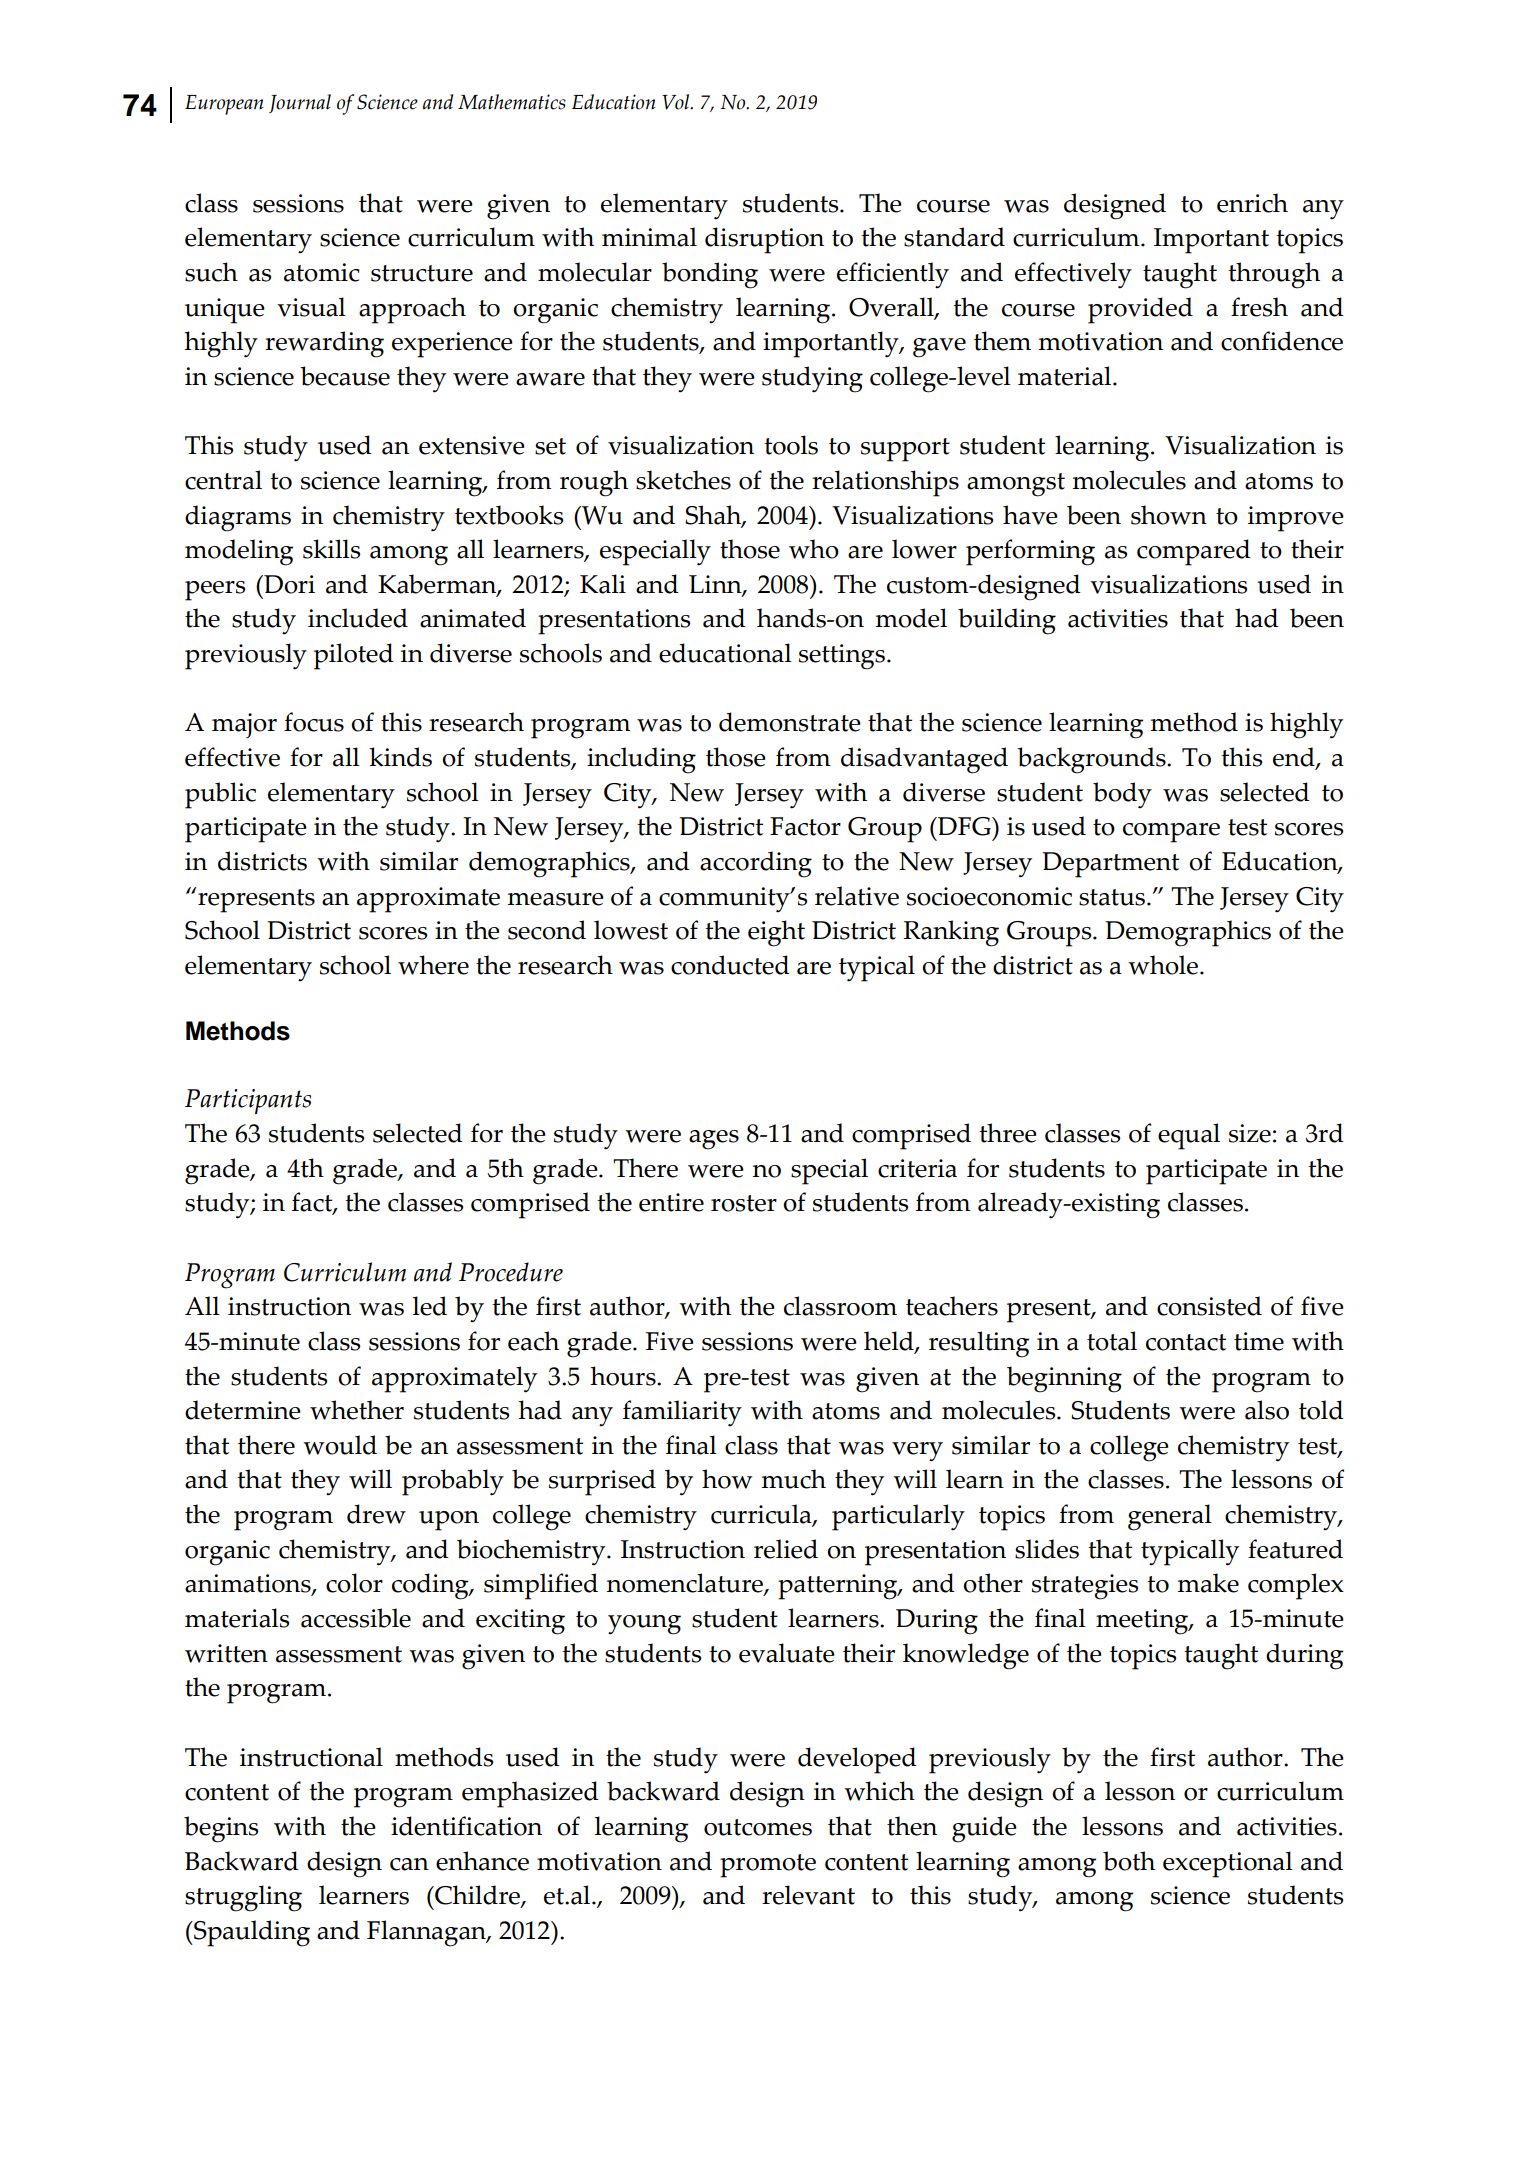 This screenshot has height=2162, width=1528. Describe the element at coordinates (1163, 965) in the screenshot. I see `whole` at that location.
